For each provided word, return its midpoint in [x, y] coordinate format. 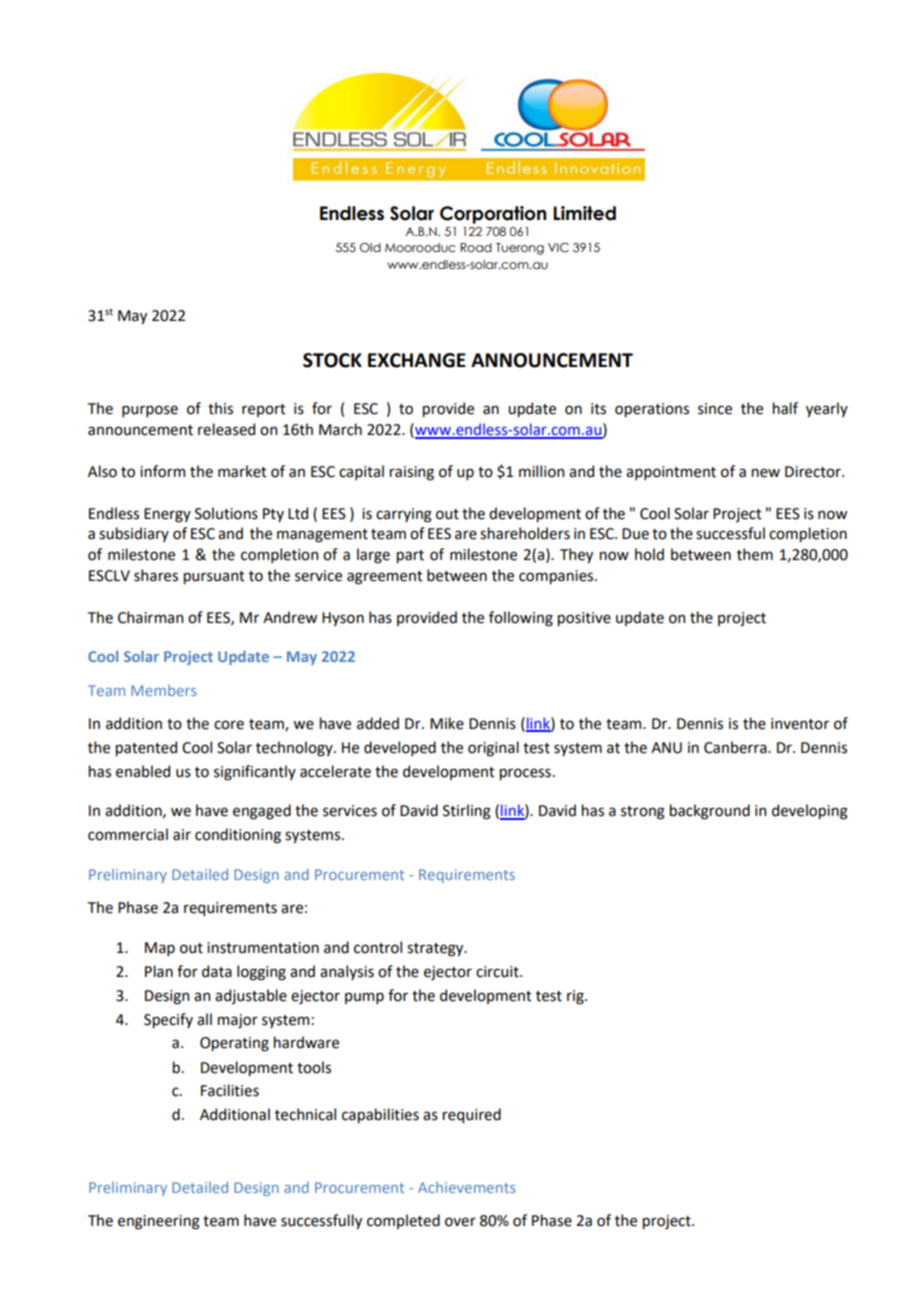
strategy [436, 950]
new [766, 473]
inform [162, 471]
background [710, 812]
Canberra [736, 747]
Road [476, 247]
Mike [447, 723]
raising [412, 473]
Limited [584, 213]
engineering [159, 1222]
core [229, 725]
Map [160, 949]
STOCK [332, 360]
